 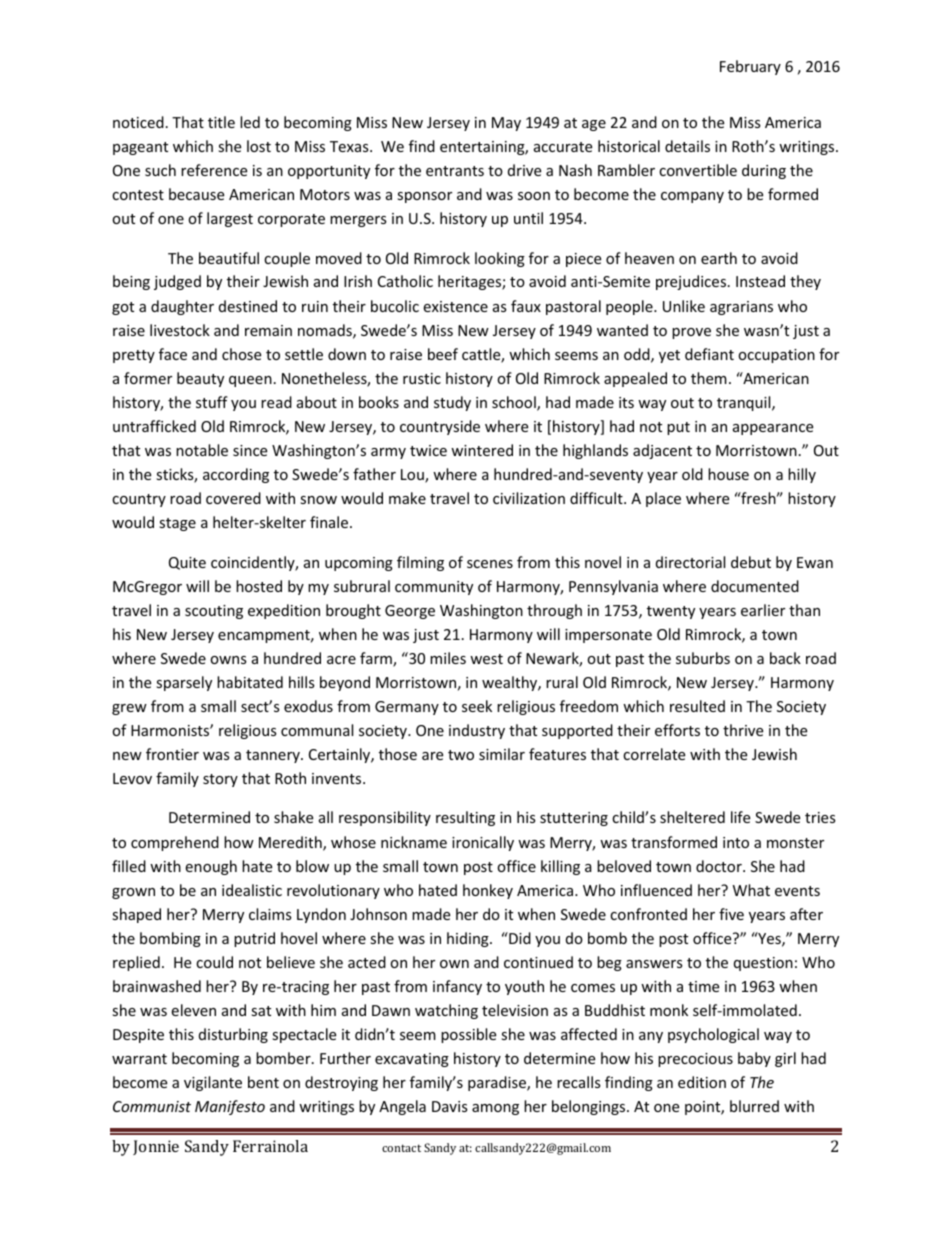 What do you see at coordinates (172, 754) in the screenshot?
I see `frontier` at bounding box center [172, 754].
